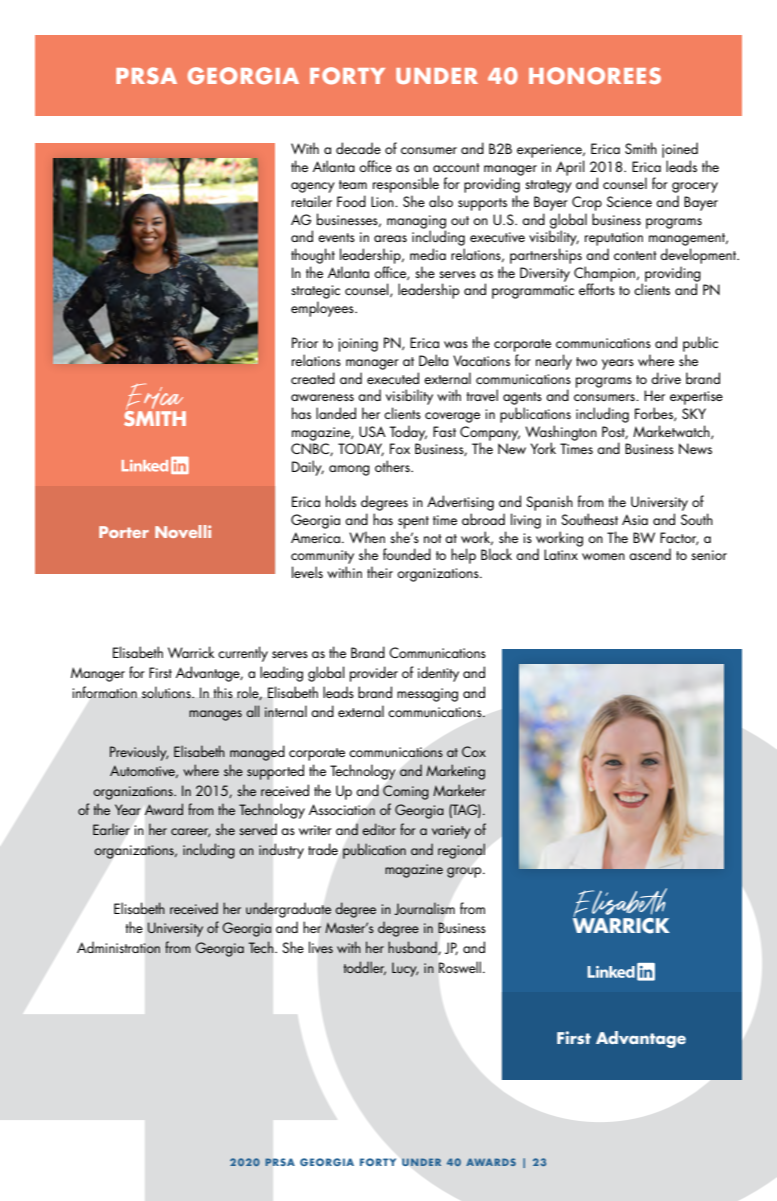  What do you see at coordinates (313, 187) in the screenshot?
I see `agency` at bounding box center [313, 187].
